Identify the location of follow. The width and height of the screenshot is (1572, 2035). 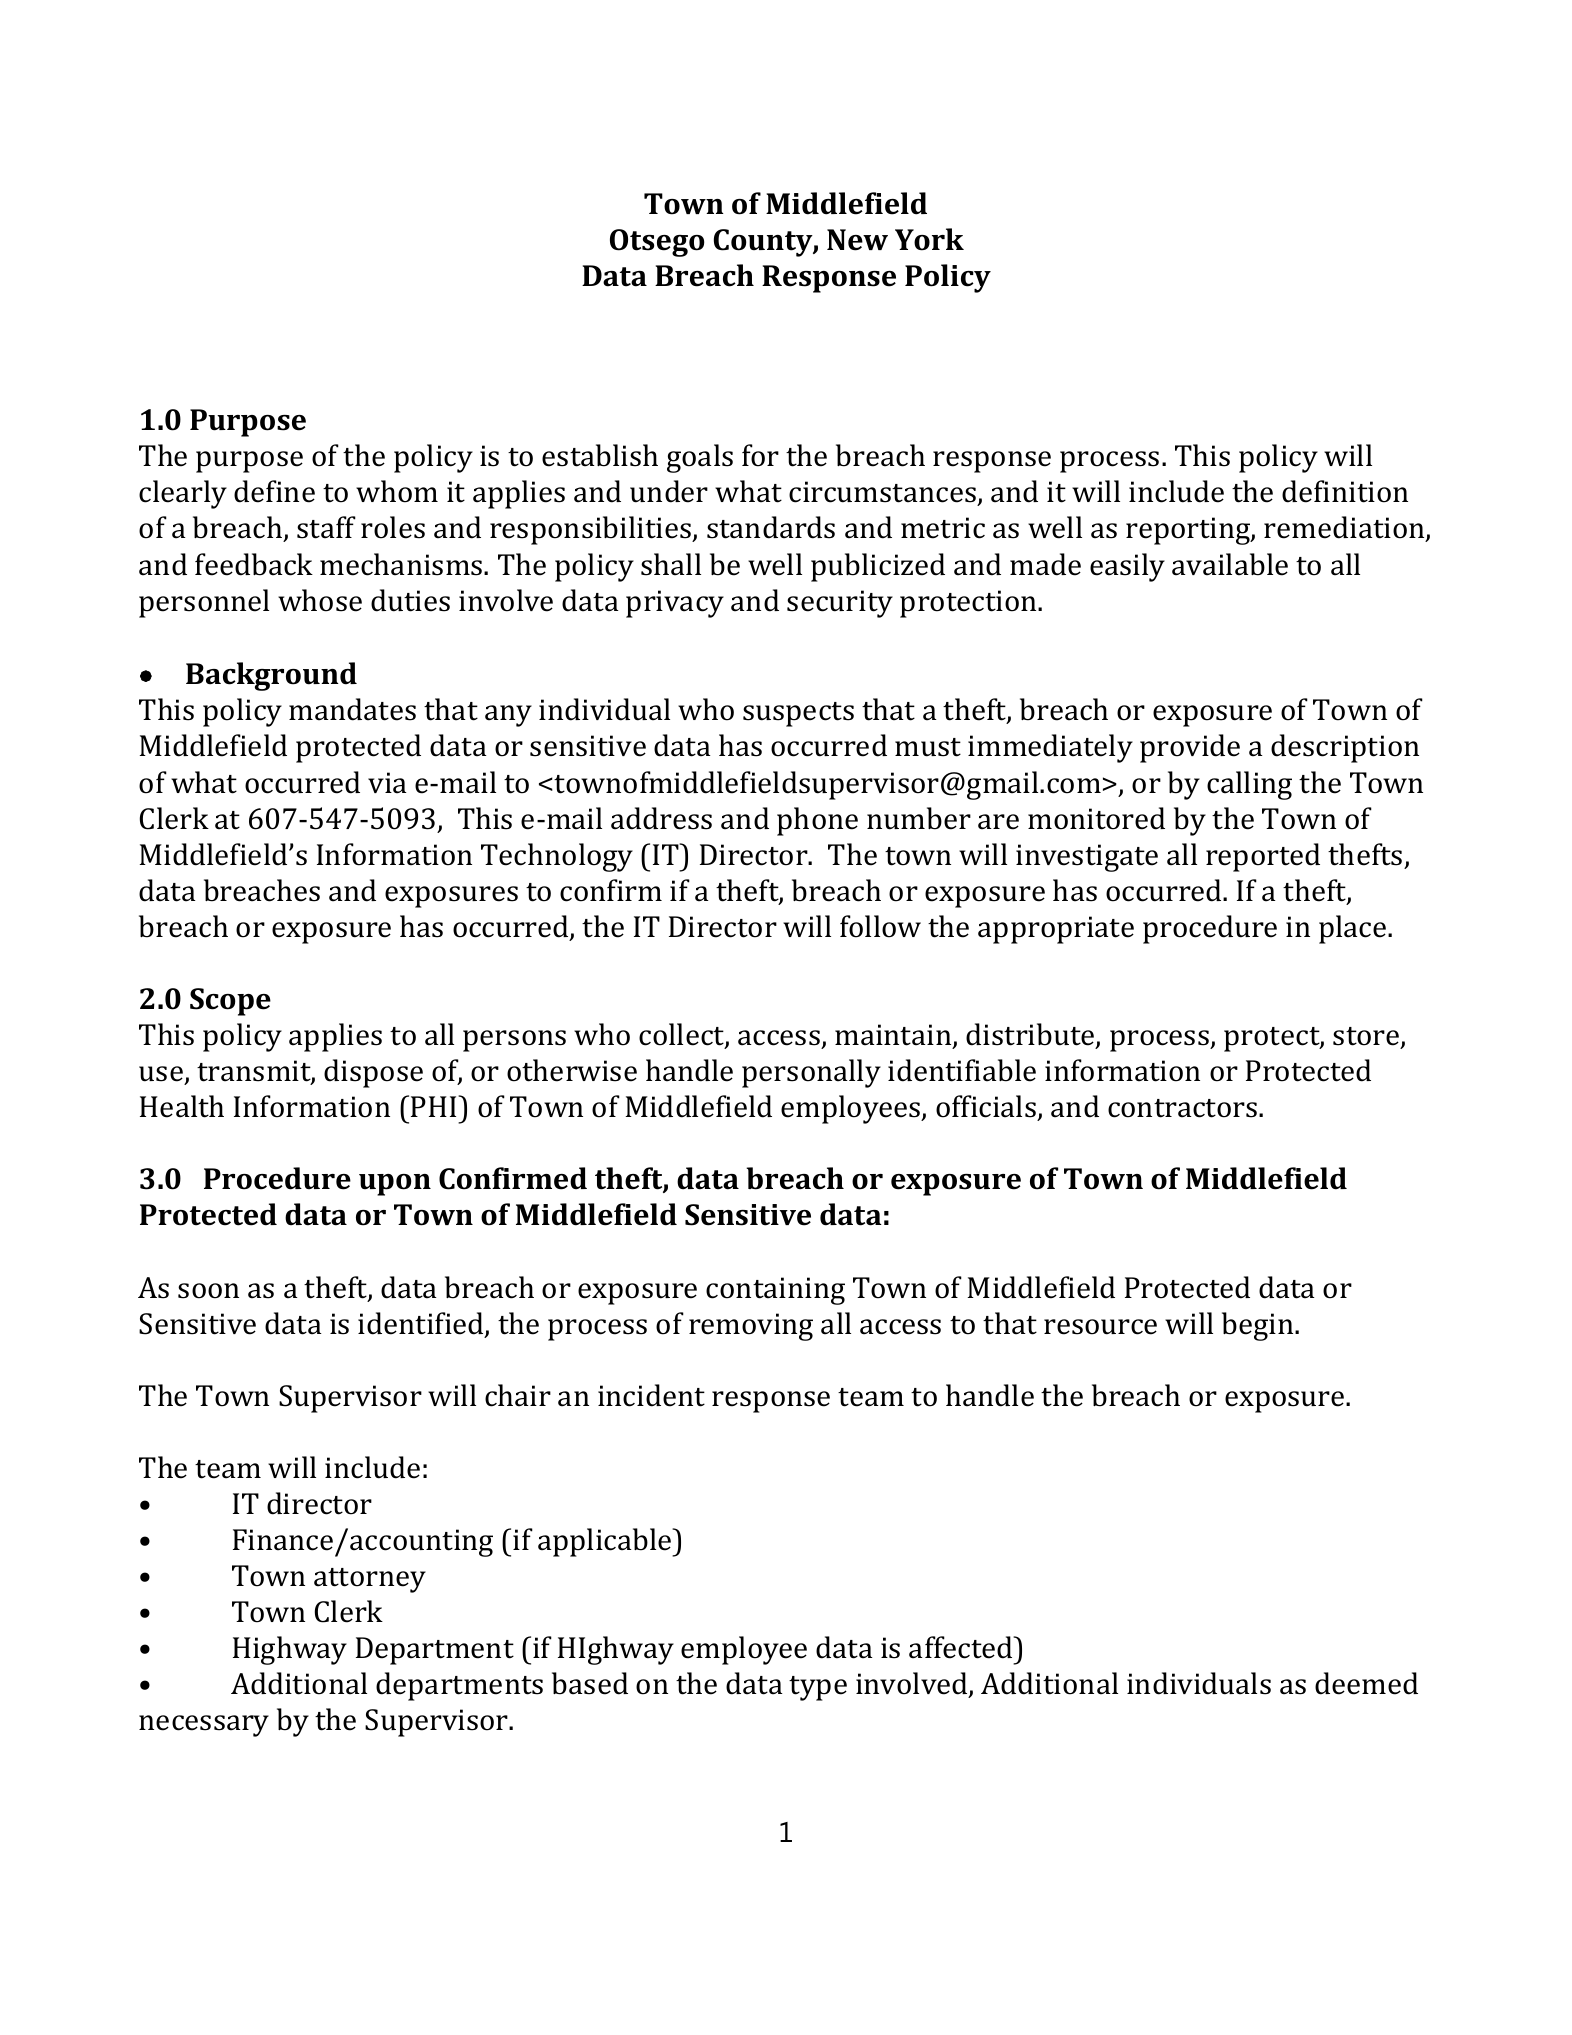
(880, 926).
